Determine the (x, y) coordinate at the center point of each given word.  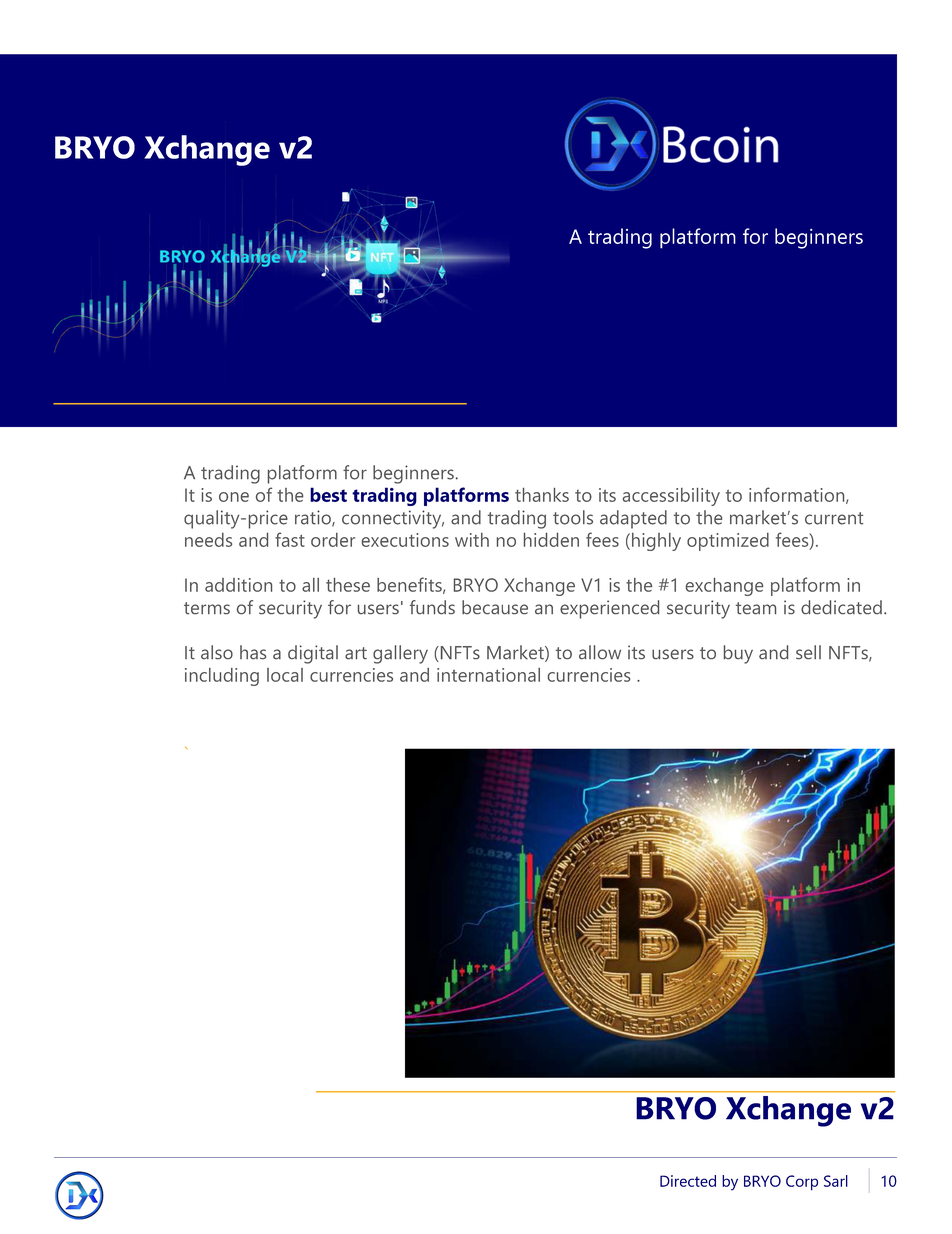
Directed (688, 1181)
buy (738, 654)
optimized (728, 542)
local (285, 675)
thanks (542, 495)
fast (290, 539)
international (488, 675)
